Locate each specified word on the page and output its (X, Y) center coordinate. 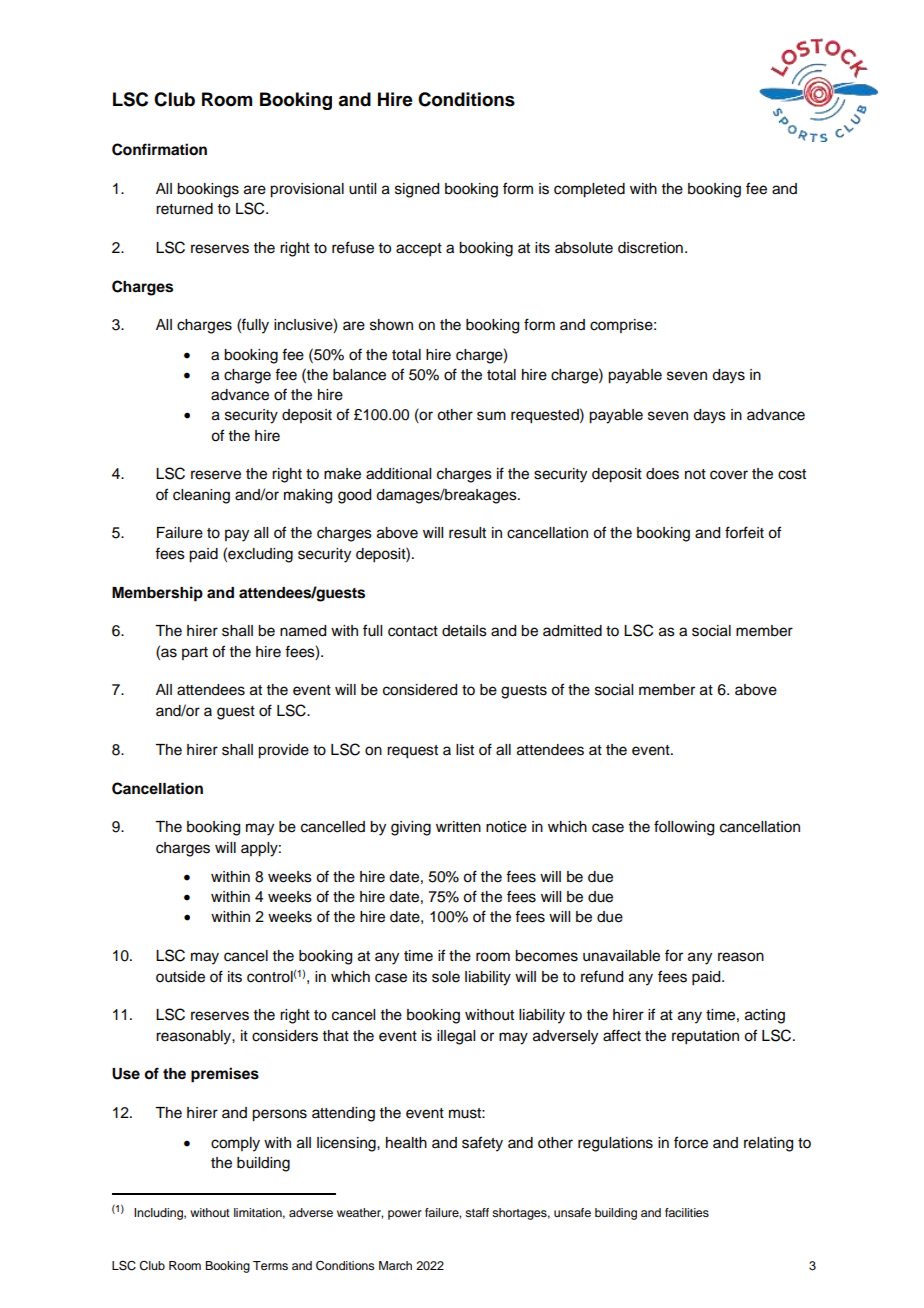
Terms (270, 1265)
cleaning (201, 496)
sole (446, 977)
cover (729, 475)
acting (765, 1016)
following (684, 828)
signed (417, 190)
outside (180, 977)
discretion (650, 248)
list (465, 750)
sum (491, 416)
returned (184, 209)
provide (283, 751)
